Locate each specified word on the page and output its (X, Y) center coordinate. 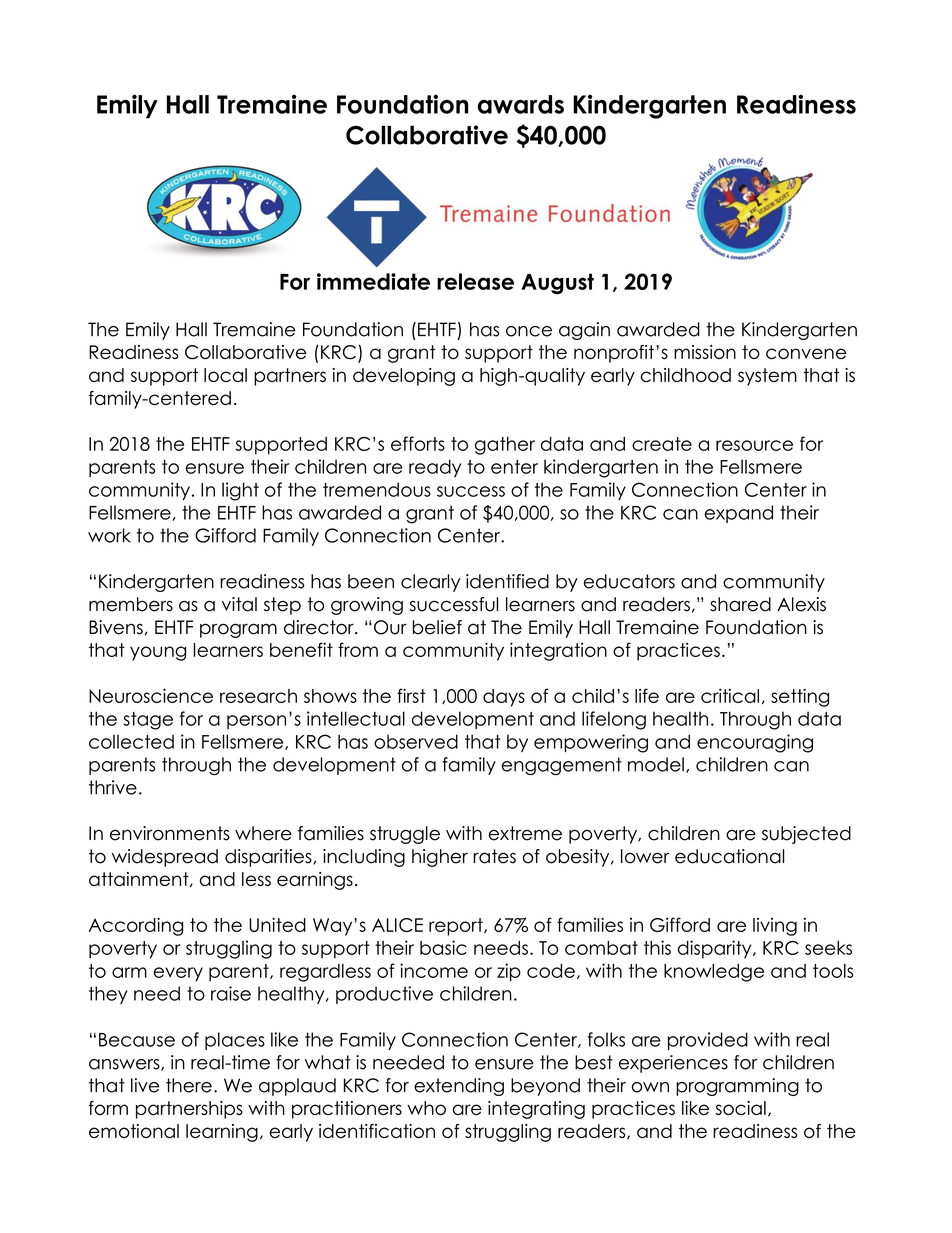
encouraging (755, 743)
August (557, 283)
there (189, 1085)
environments (170, 833)
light (240, 491)
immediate (373, 281)
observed (416, 741)
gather (505, 446)
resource (754, 445)
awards (520, 104)
